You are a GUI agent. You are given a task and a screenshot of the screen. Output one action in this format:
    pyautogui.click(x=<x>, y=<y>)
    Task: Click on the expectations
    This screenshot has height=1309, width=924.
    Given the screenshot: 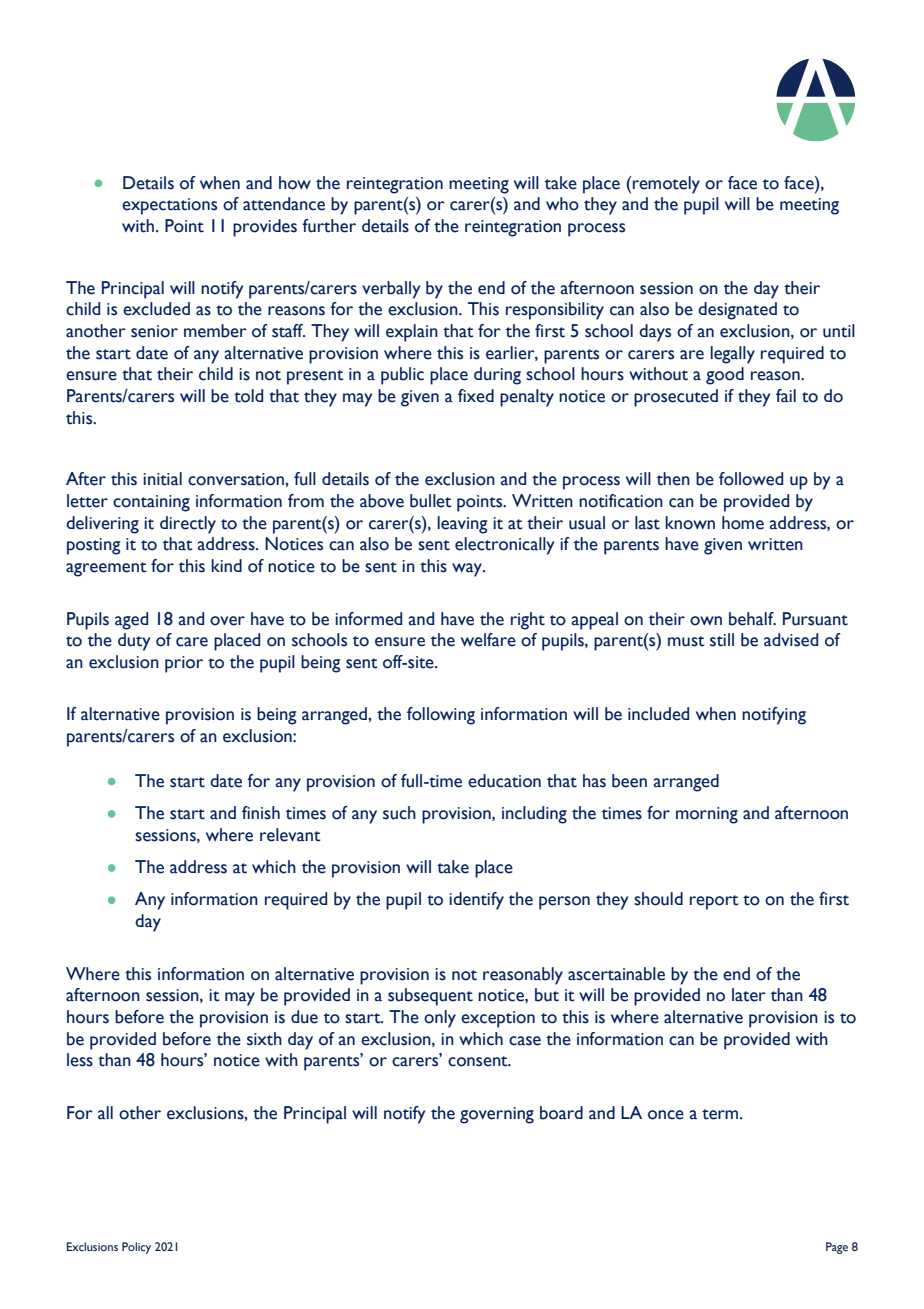 What is the action you would take?
    pyautogui.click(x=169, y=206)
